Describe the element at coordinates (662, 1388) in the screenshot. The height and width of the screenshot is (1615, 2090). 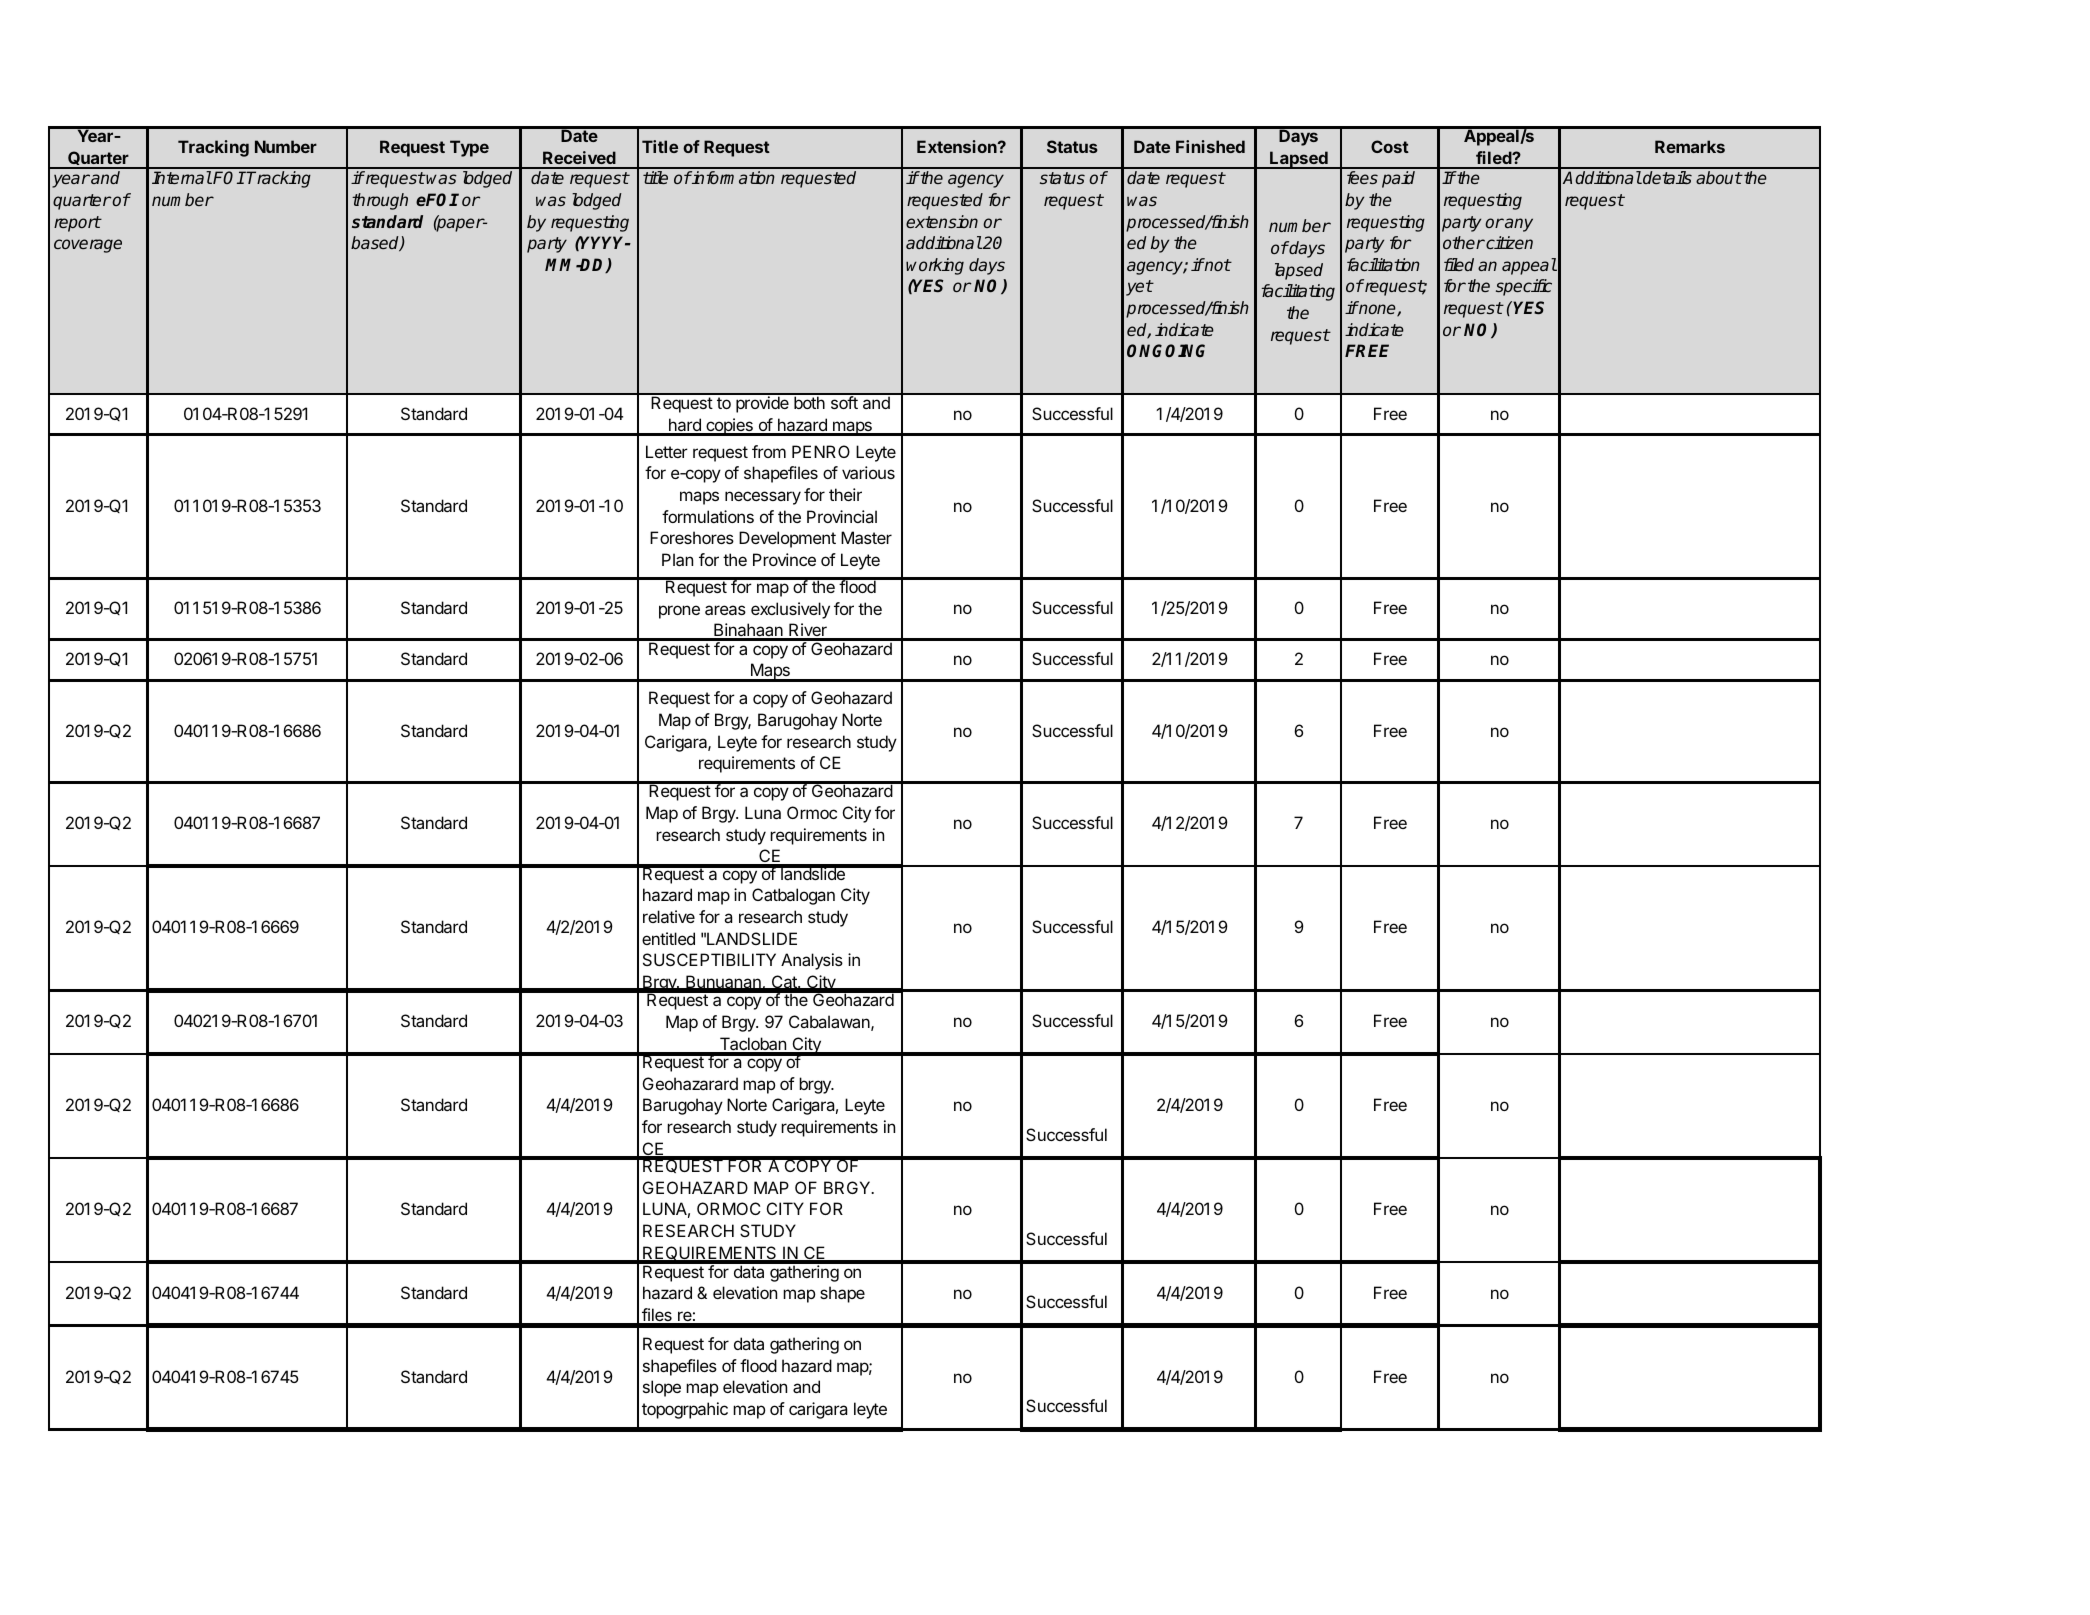
I see `slope` at that location.
